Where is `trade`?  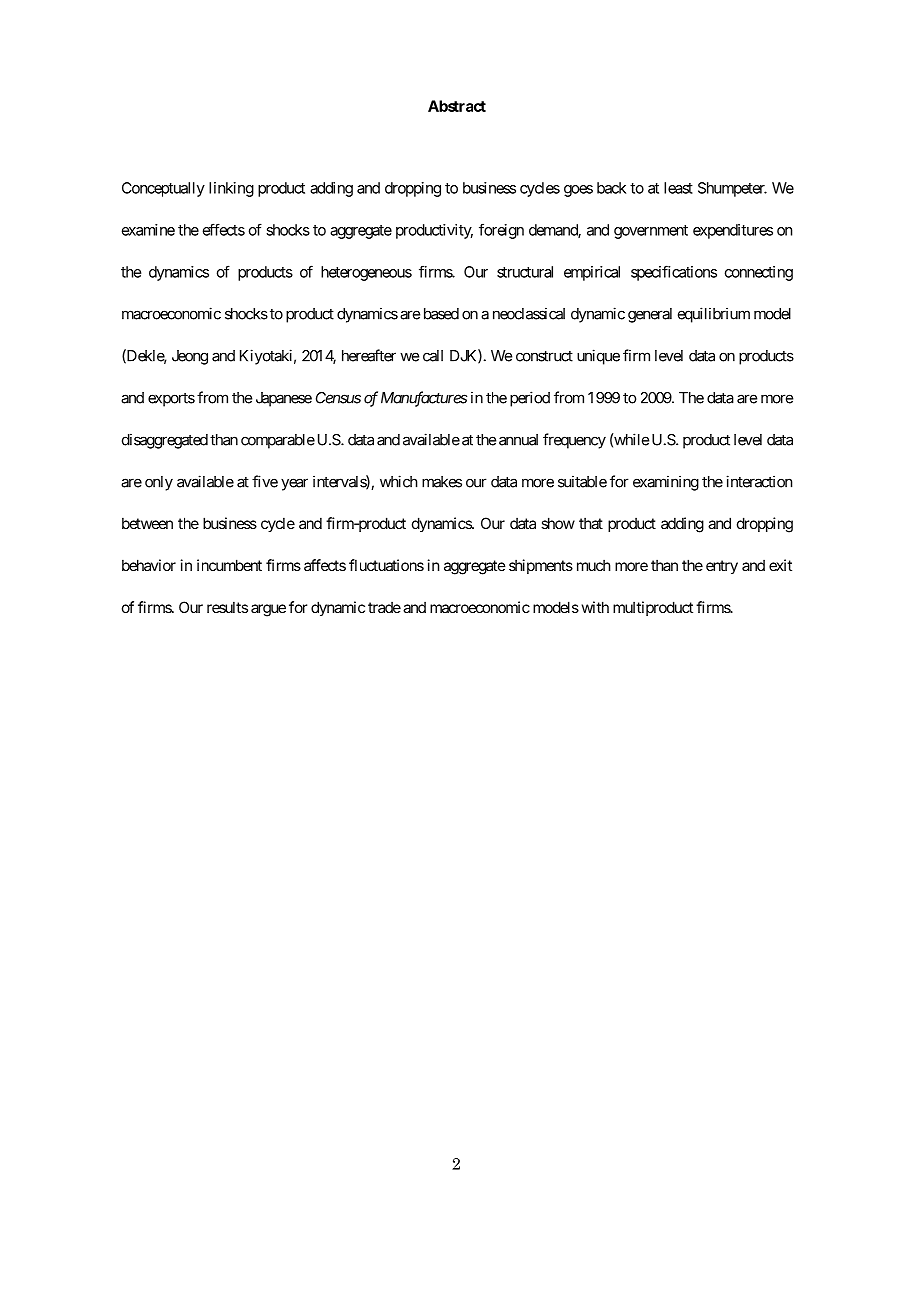
trade is located at coordinates (384, 607).
